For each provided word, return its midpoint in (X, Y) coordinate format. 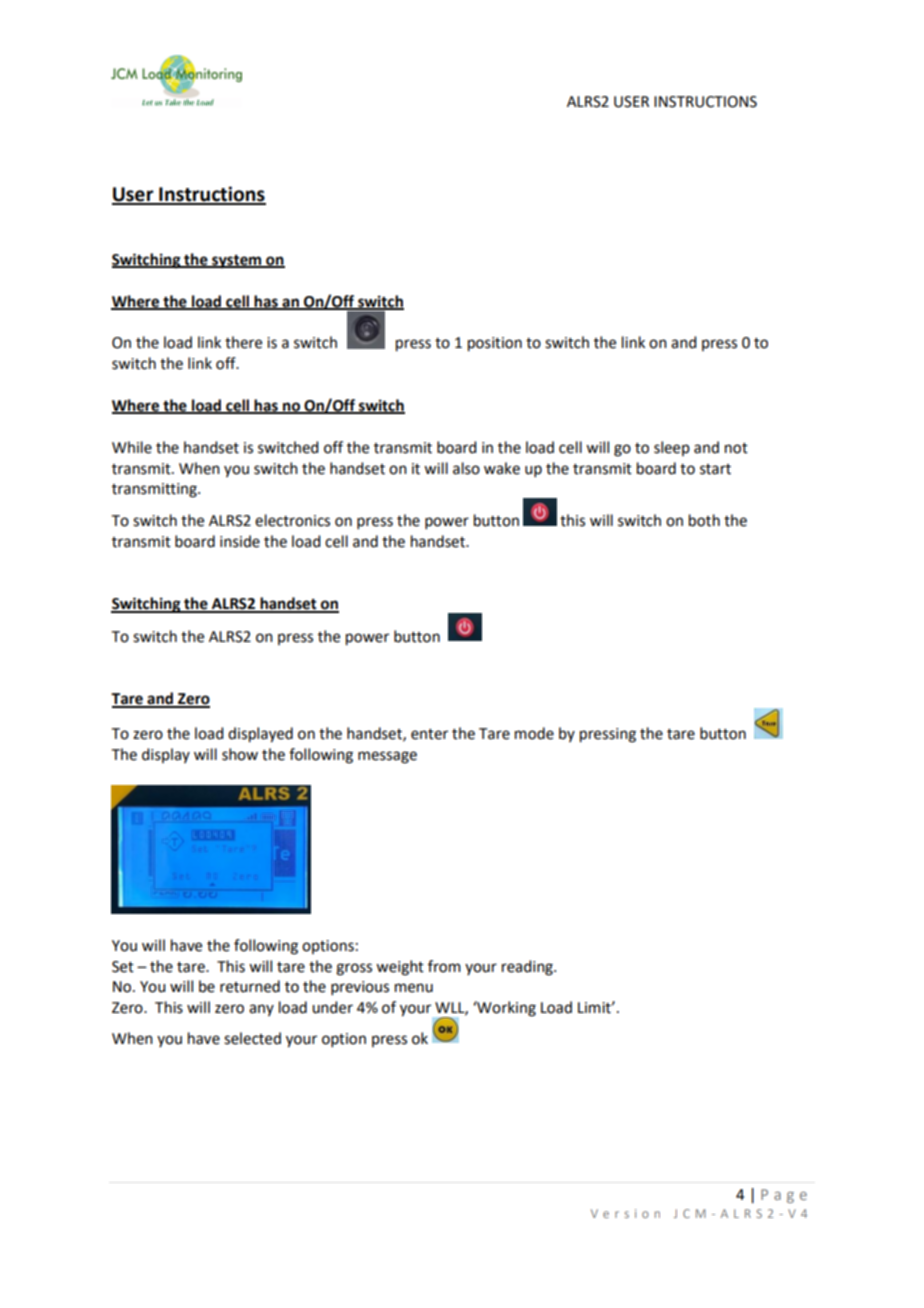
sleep (672, 448)
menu (414, 988)
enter (429, 734)
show (240, 754)
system (236, 262)
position (495, 344)
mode (534, 733)
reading (528, 968)
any (261, 1010)
